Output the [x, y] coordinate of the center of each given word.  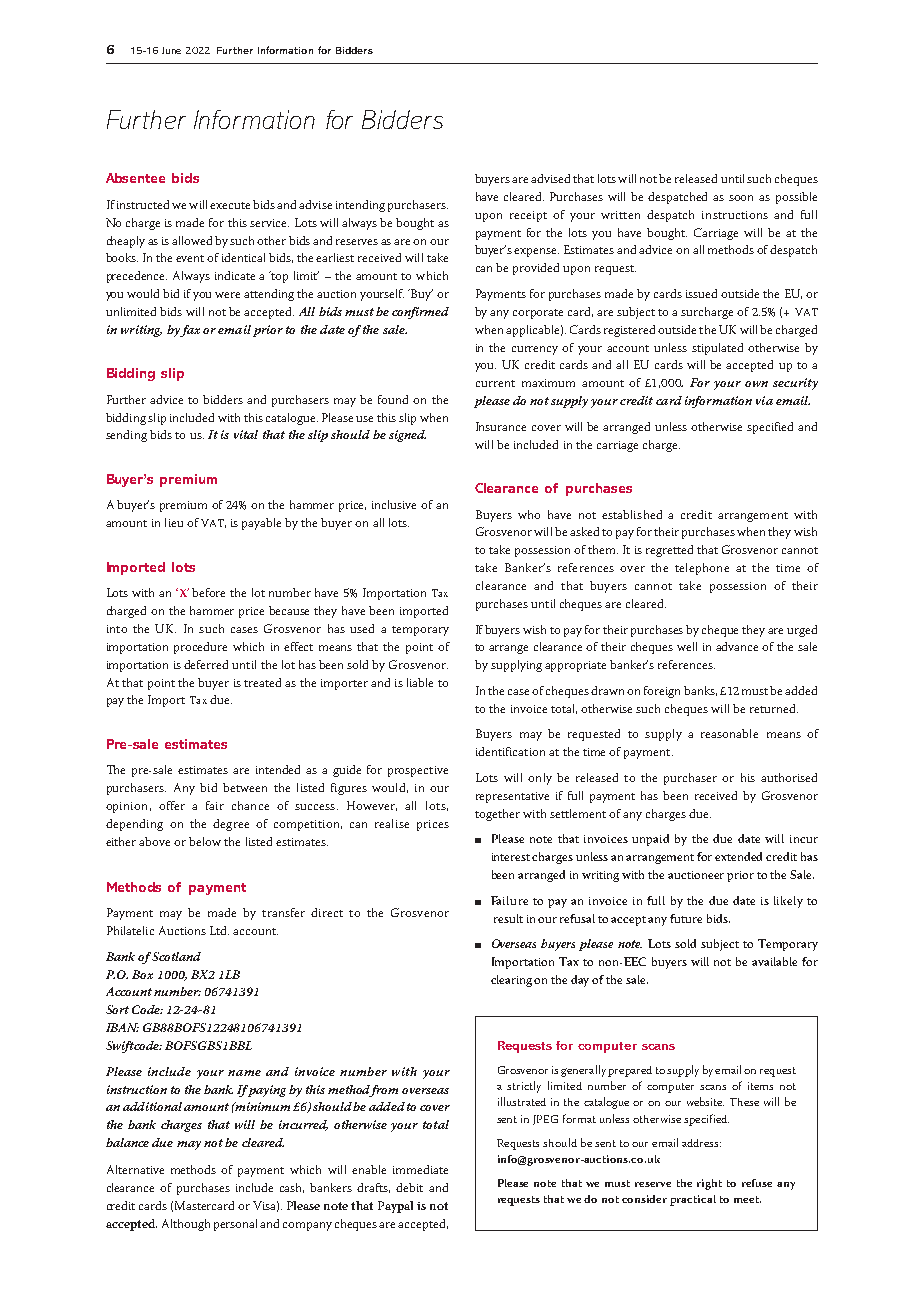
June [171, 50]
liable [420, 682]
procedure [200, 648]
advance [737, 646]
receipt [528, 216]
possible [796, 198]
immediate [420, 1169]
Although [186, 1225]
